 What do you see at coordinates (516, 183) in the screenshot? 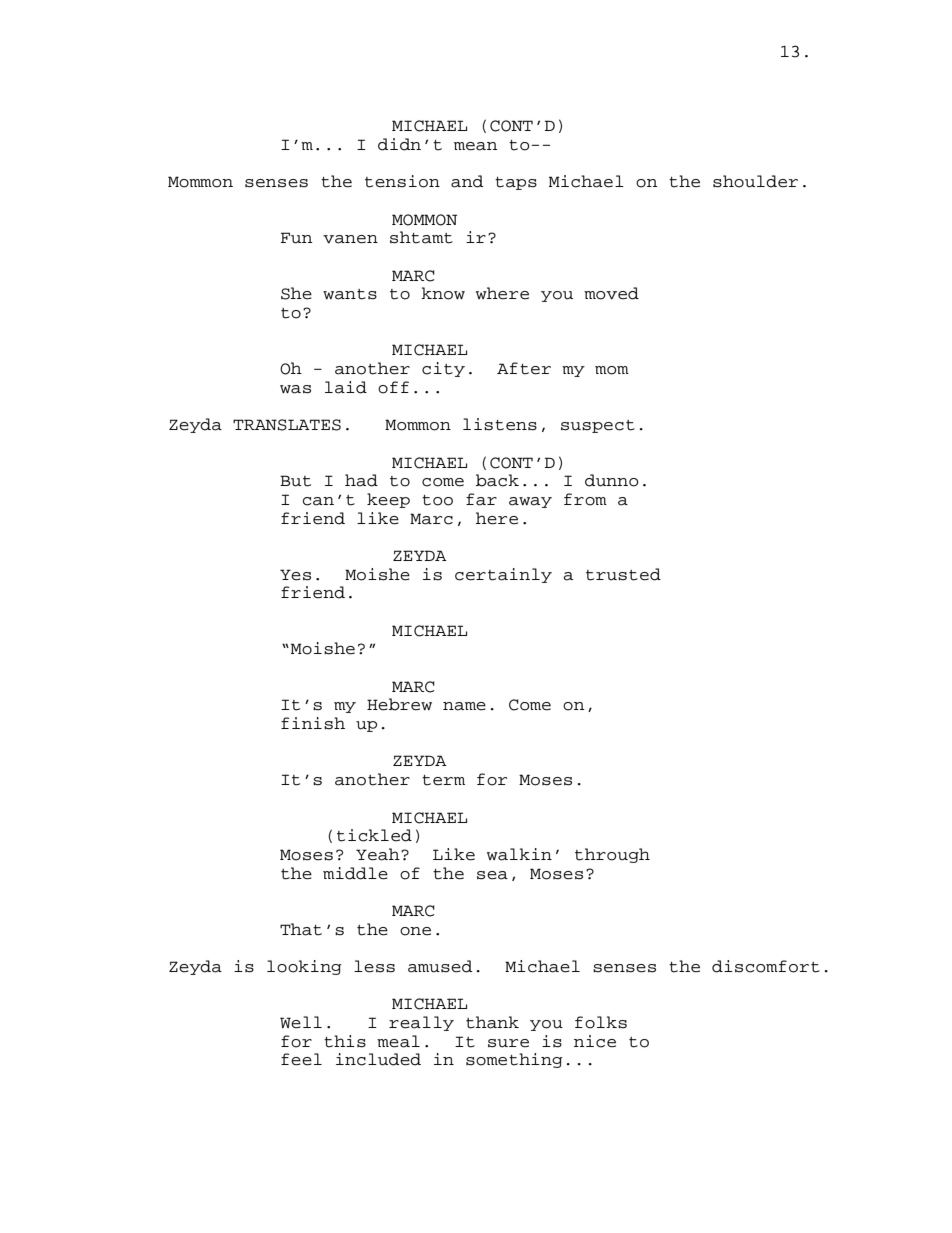
I see `taps` at bounding box center [516, 183].
